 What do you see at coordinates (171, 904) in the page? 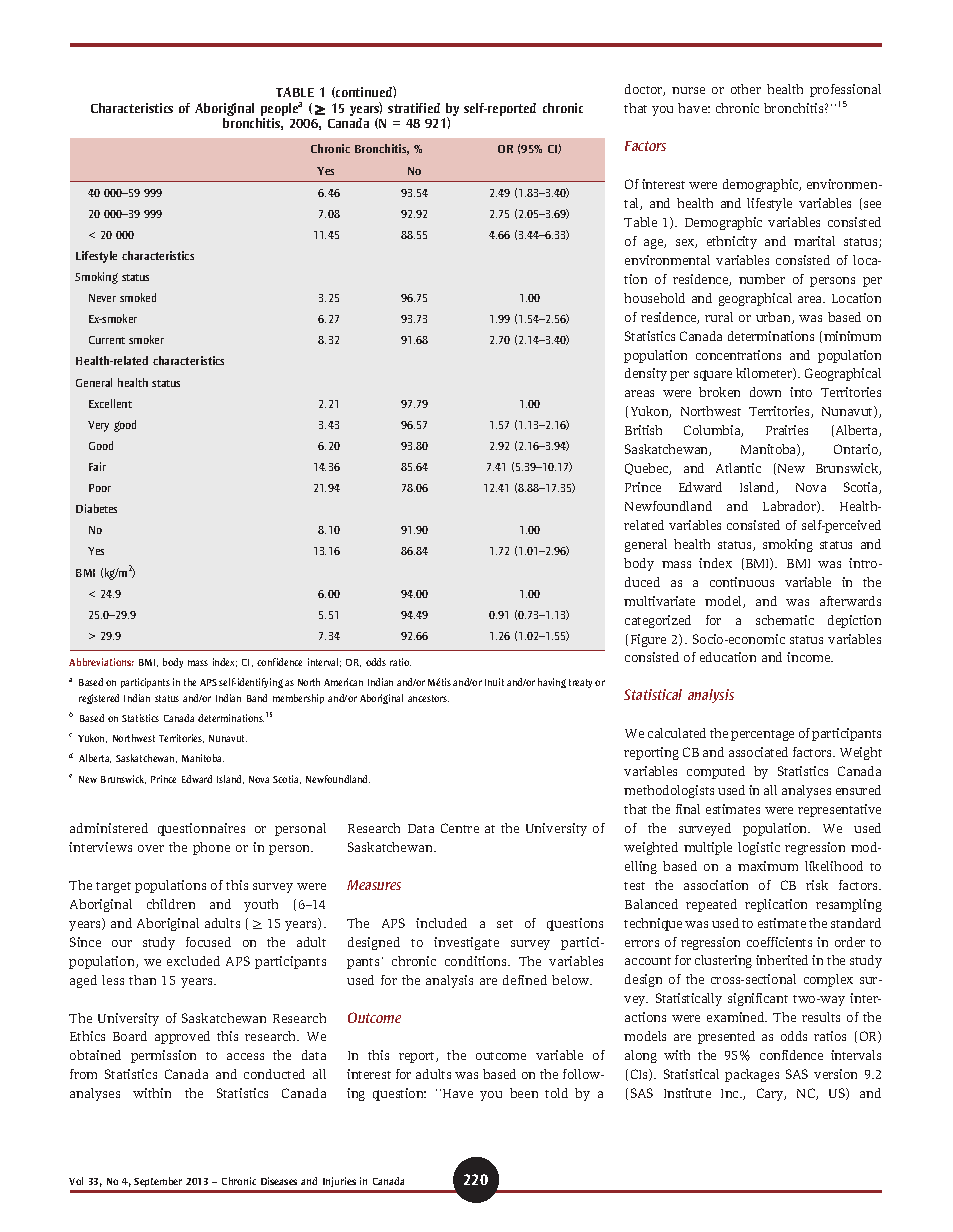
I see `children` at bounding box center [171, 904].
